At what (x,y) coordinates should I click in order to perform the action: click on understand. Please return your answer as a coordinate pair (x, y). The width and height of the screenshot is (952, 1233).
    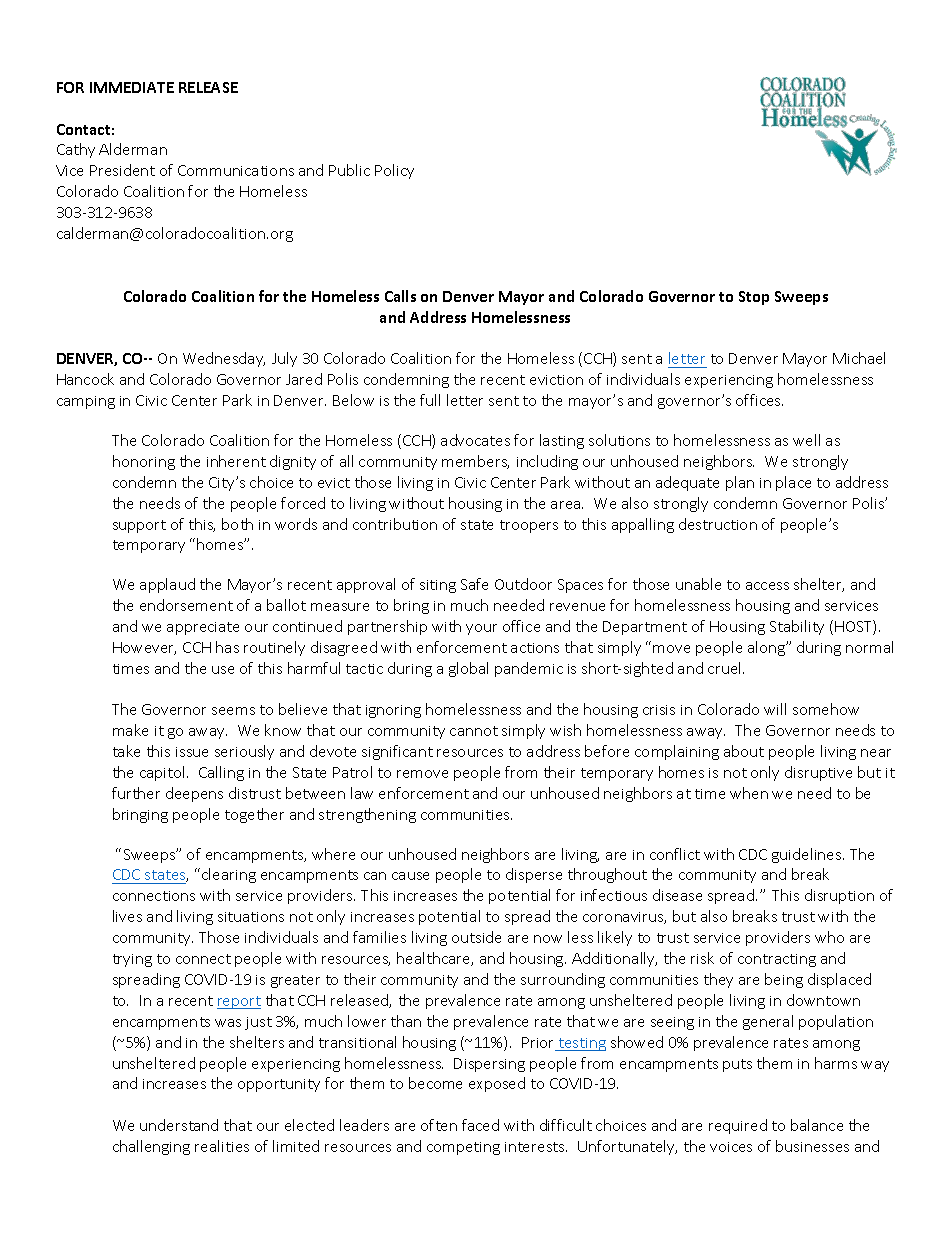
    Looking at the image, I should click on (179, 1125).
